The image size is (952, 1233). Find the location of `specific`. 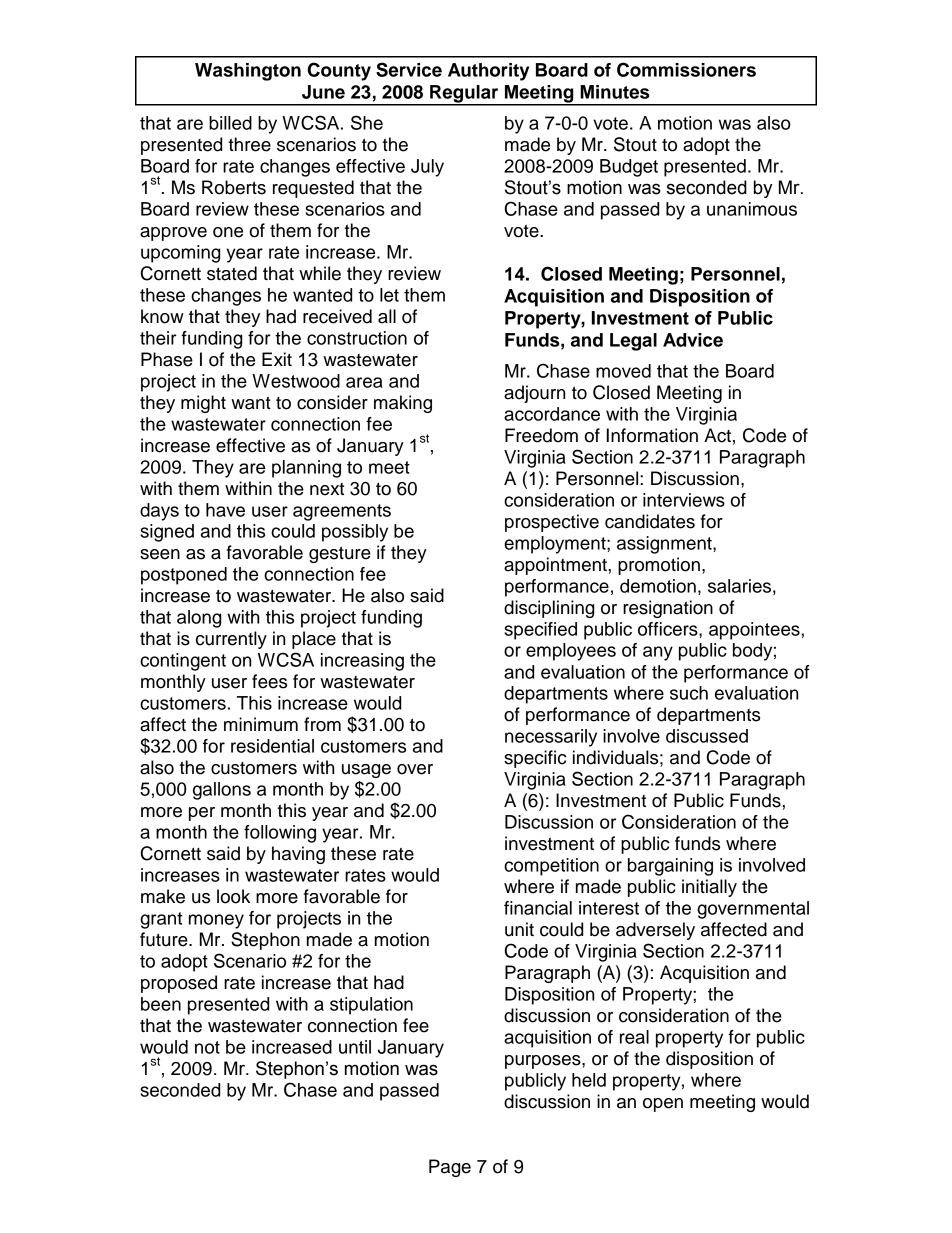

specific is located at coordinates (535, 759).
